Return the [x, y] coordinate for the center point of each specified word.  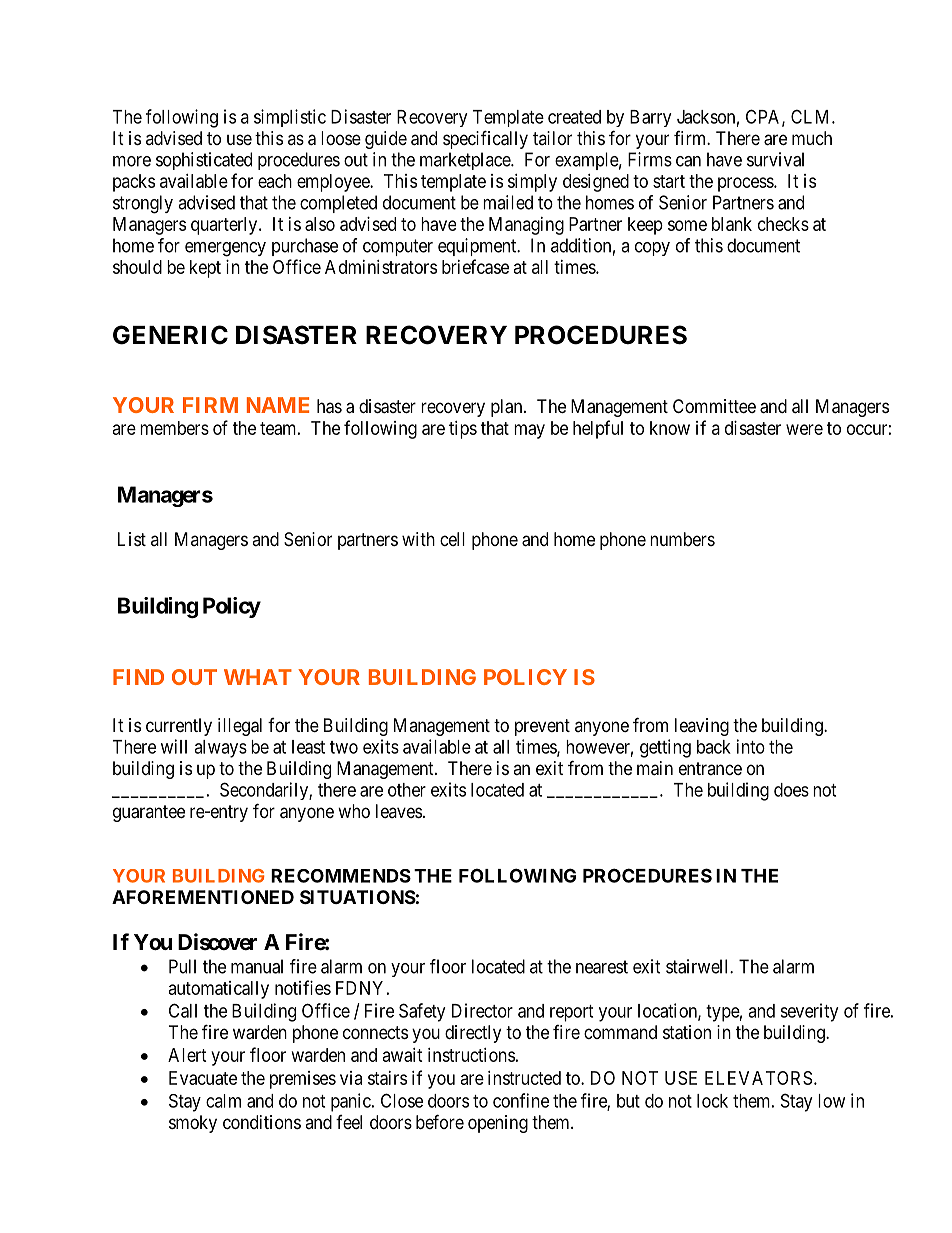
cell [452, 539]
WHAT [258, 677]
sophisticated [204, 161]
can [688, 161]
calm [223, 1101]
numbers [682, 539]
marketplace [466, 161]
